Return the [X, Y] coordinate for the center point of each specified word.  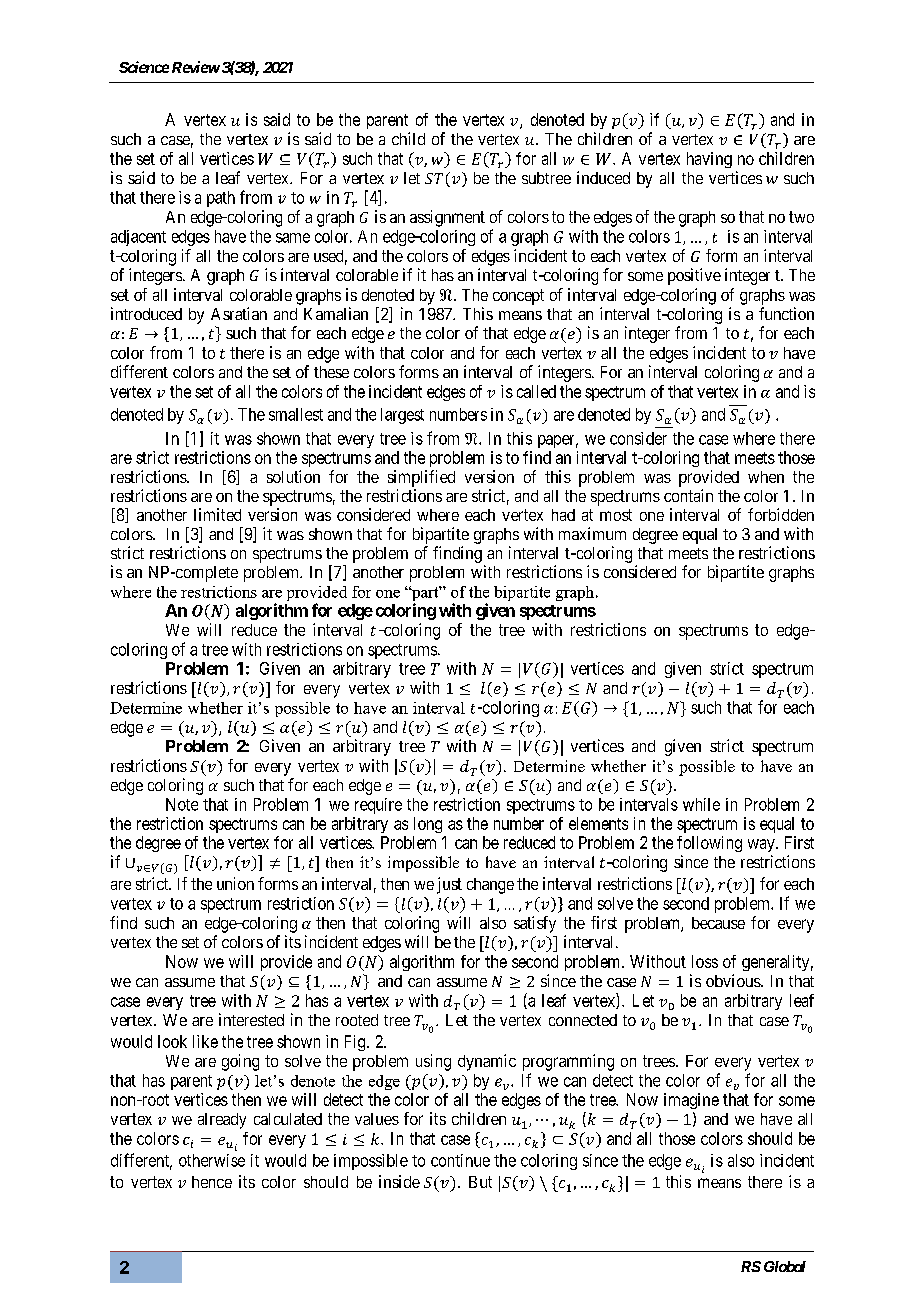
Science [144, 67]
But [480, 1182]
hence [212, 1182]
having [709, 160]
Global [785, 1266]
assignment [447, 218]
